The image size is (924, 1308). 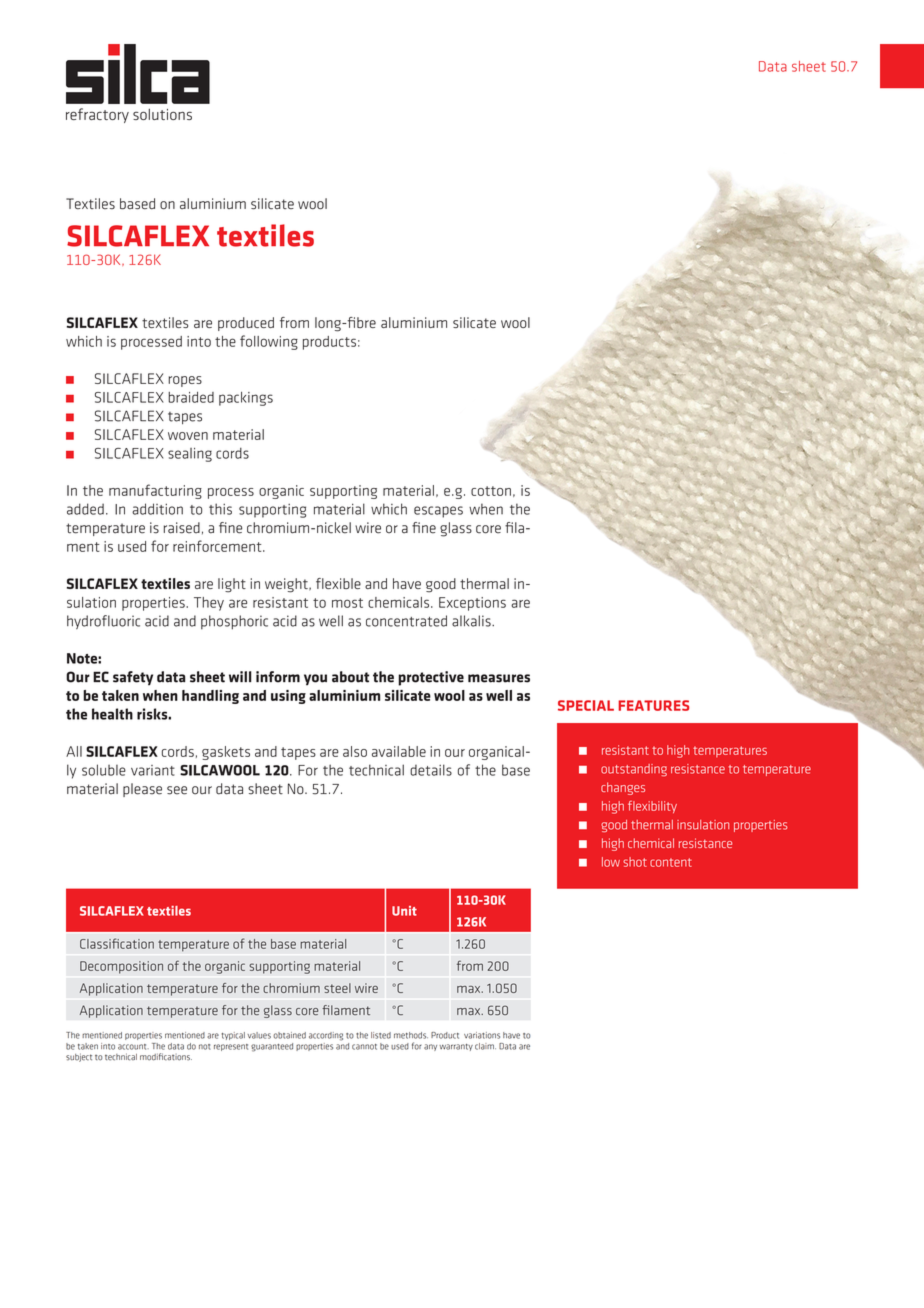 What do you see at coordinates (269, 342) in the page?
I see `following` at bounding box center [269, 342].
